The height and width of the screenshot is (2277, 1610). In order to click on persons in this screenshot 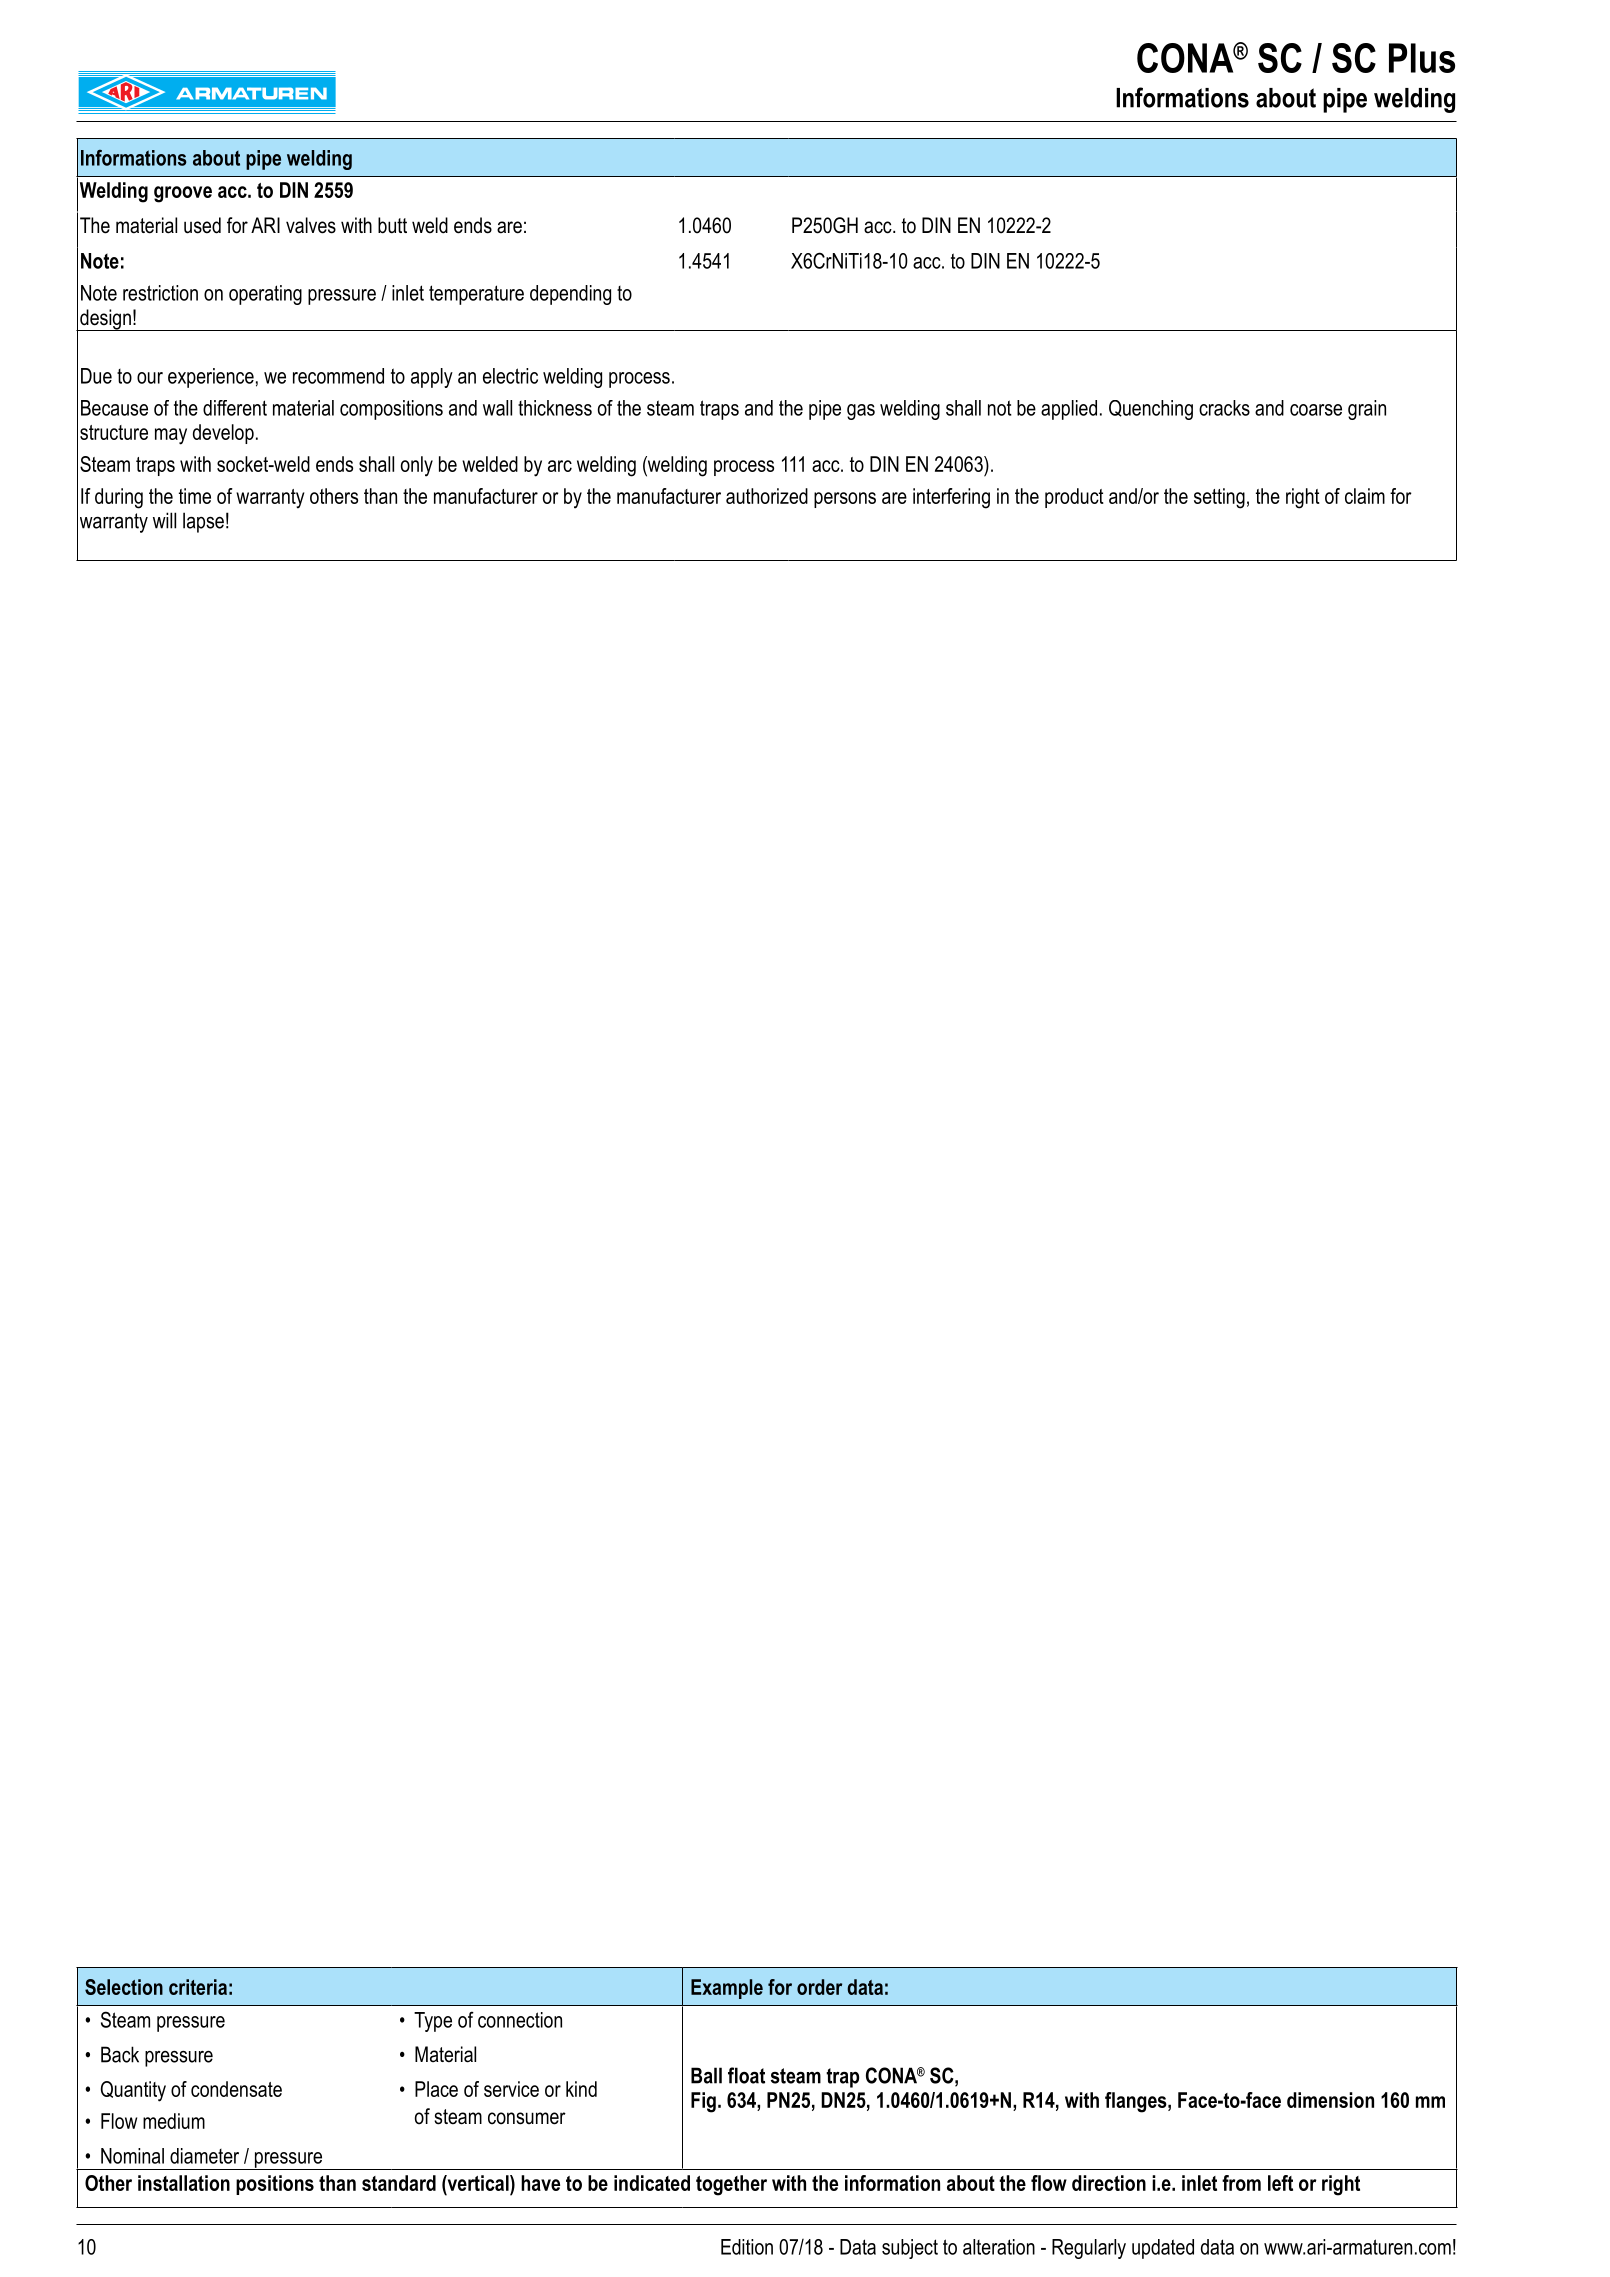, I will do `click(845, 500)`.
